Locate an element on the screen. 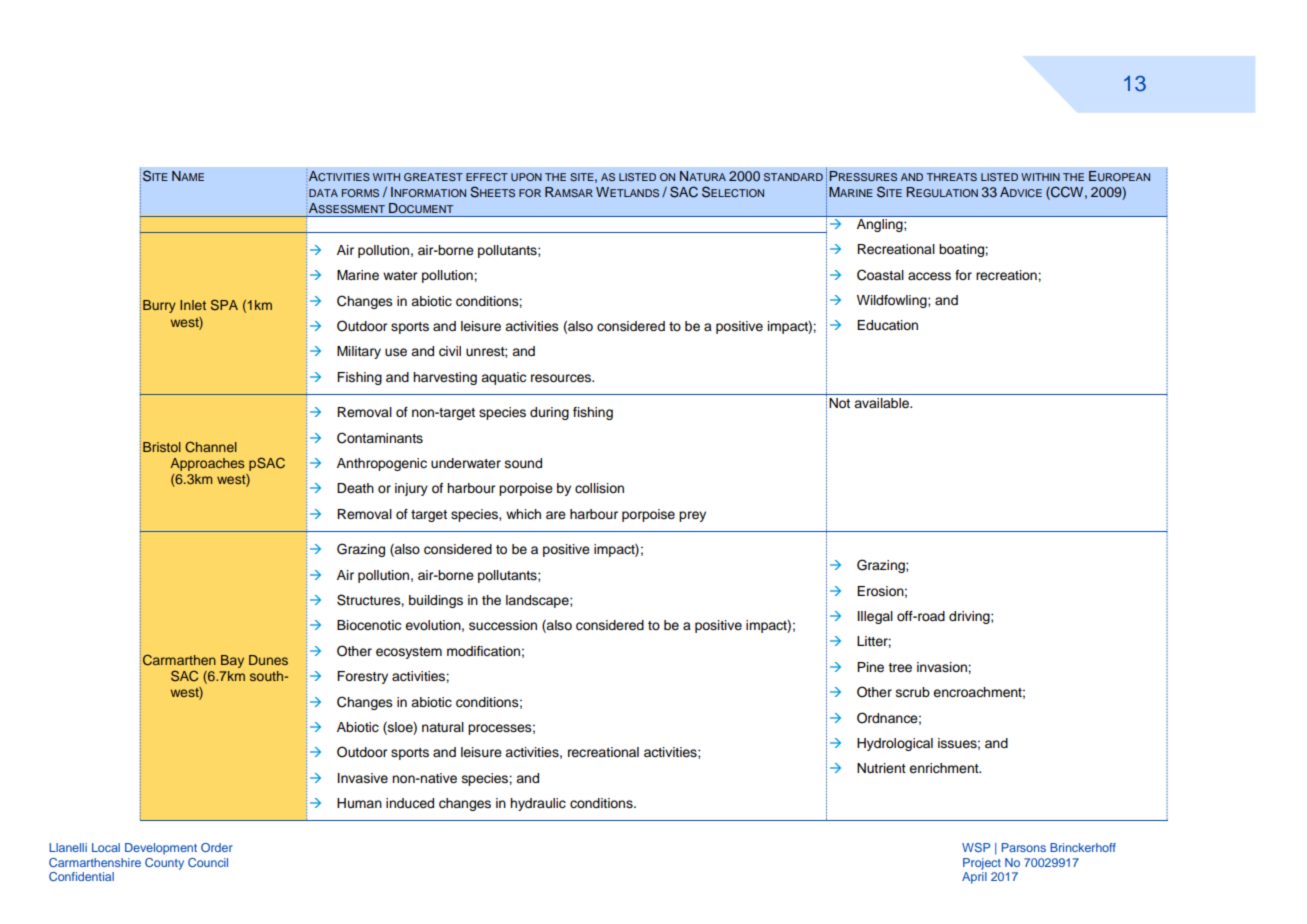 Image resolution: width=1307 pixels, height=924 pixels. are is located at coordinates (556, 515).
